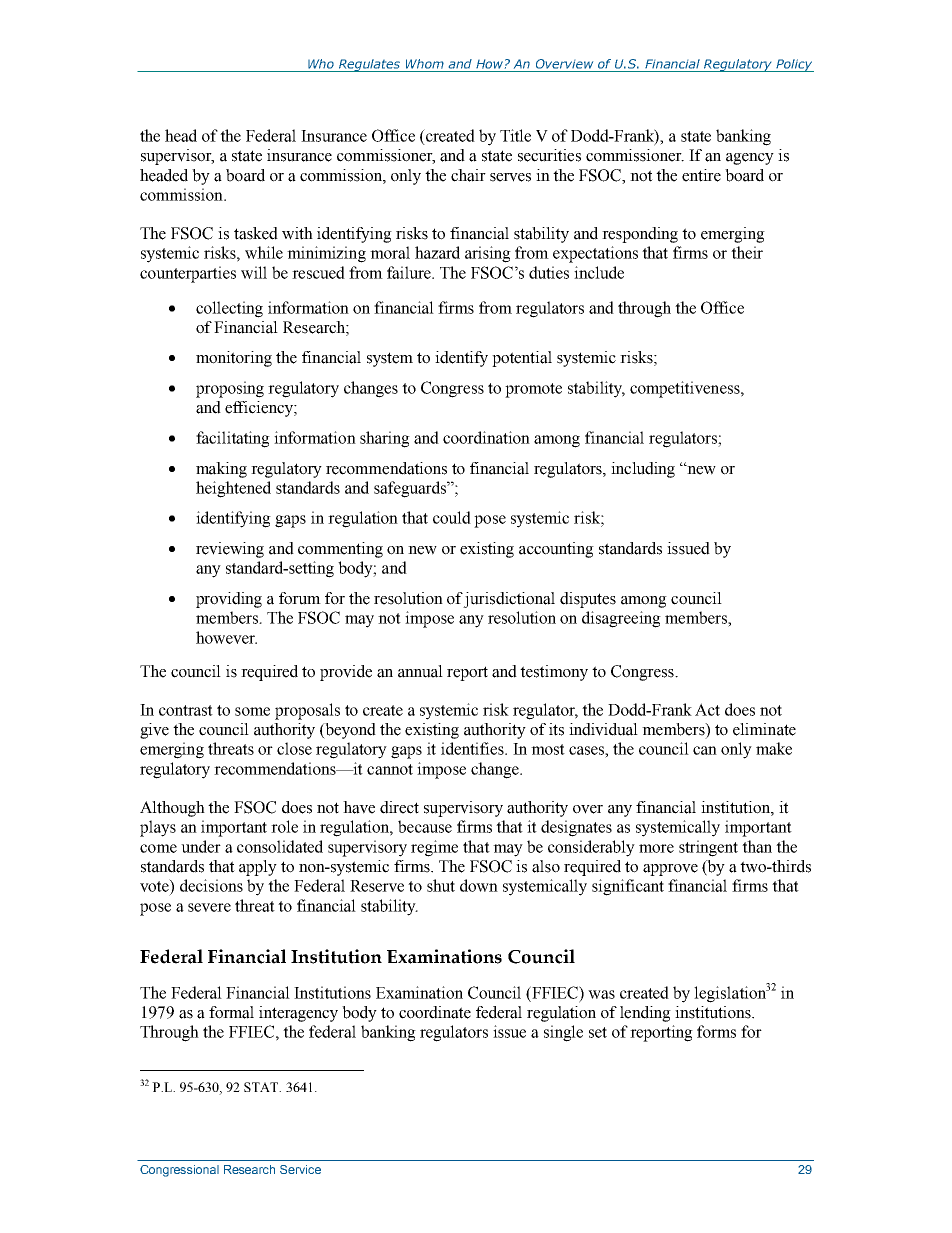 The height and width of the document is (1233, 952). What do you see at coordinates (486, 437) in the document?
I see `coordination` at bounding box center [486, 437].
